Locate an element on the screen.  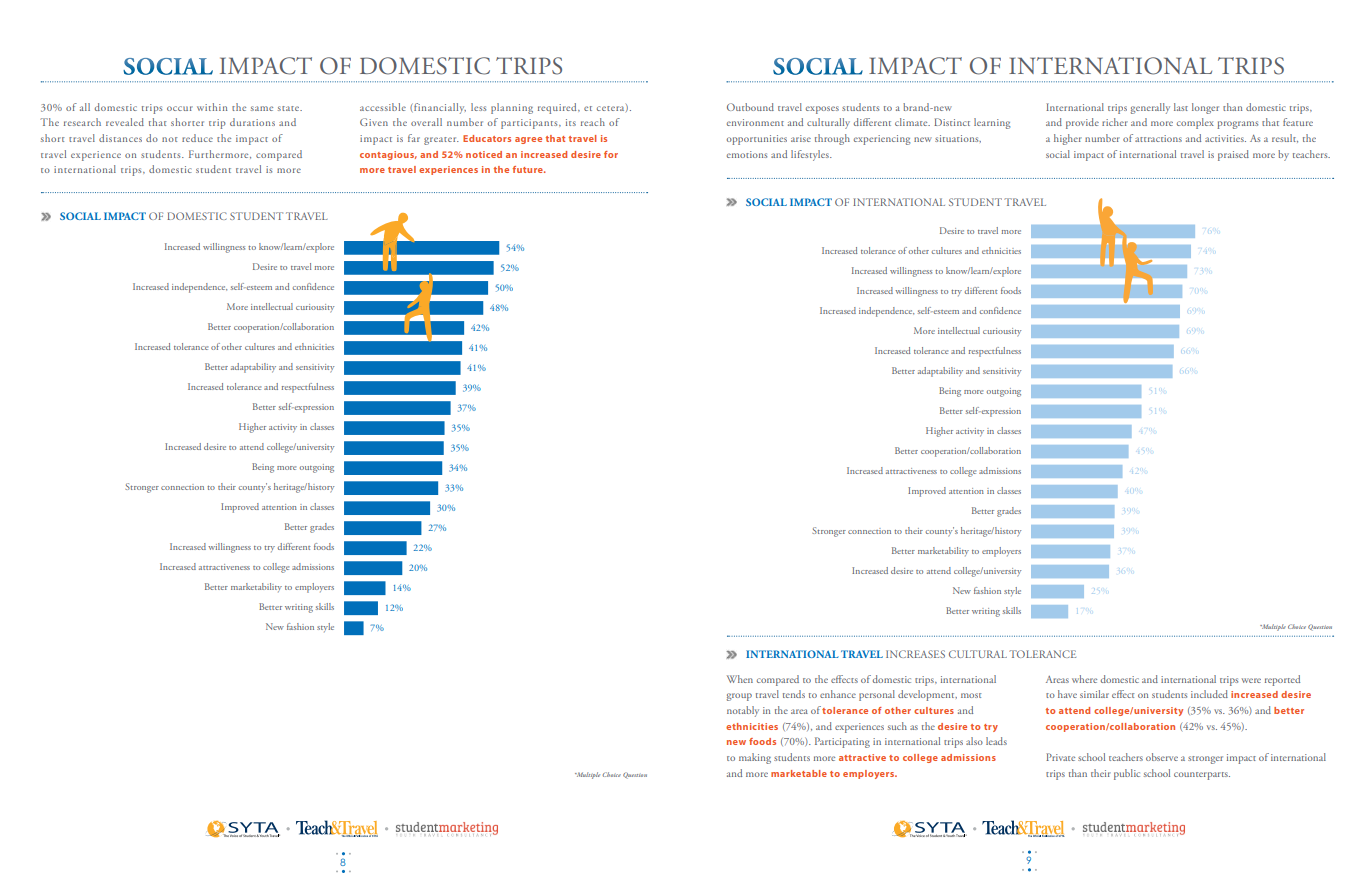
observe is located at coordinates (1162, 757).
